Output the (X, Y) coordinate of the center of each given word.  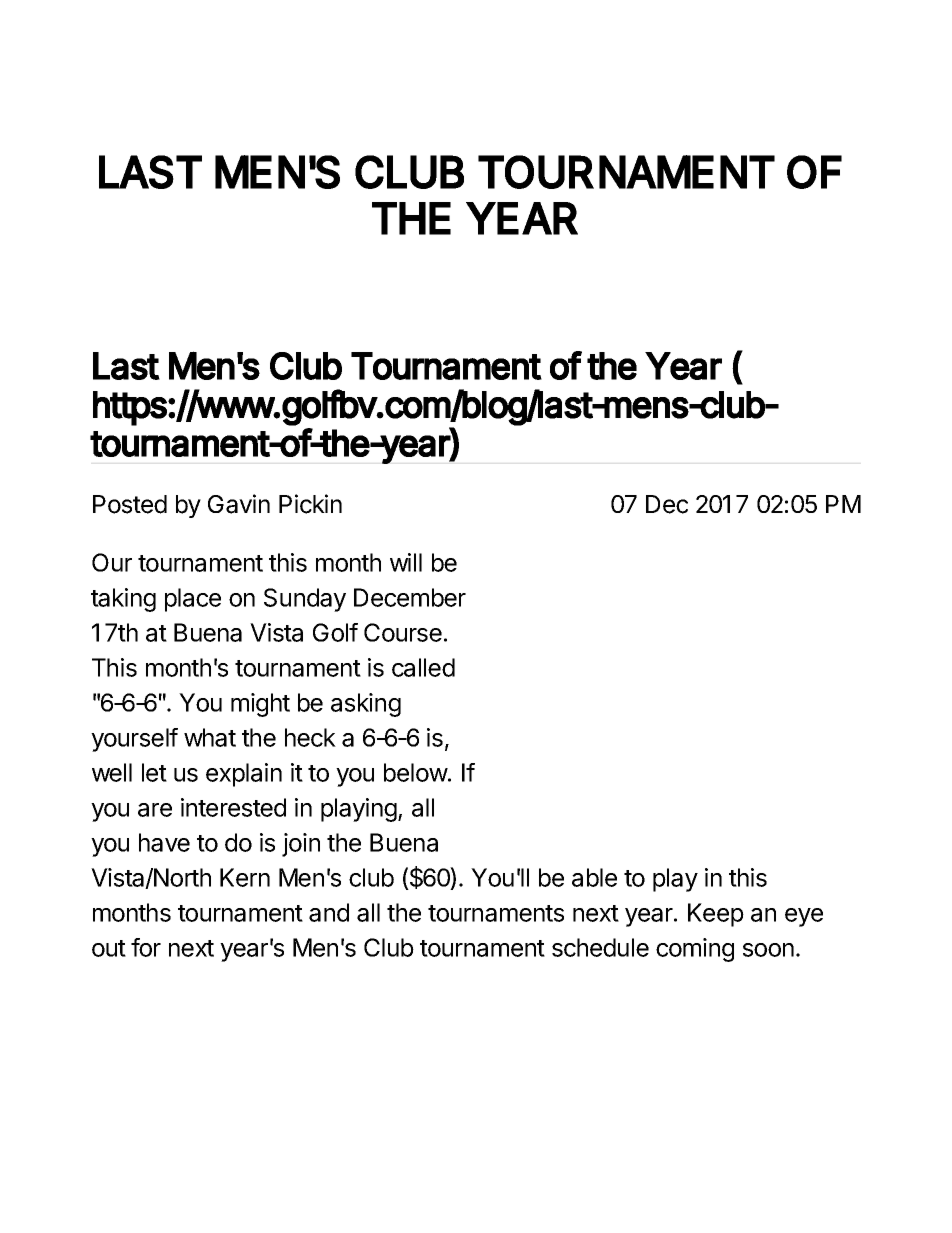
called (423, 667)
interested (233, 807)
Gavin (239, 504)
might (260, 705)
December (410, 597)
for (146, 947)
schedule (600, 947)
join (301, 845)
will (406, 562)
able (594, 877)
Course (403, 632)
